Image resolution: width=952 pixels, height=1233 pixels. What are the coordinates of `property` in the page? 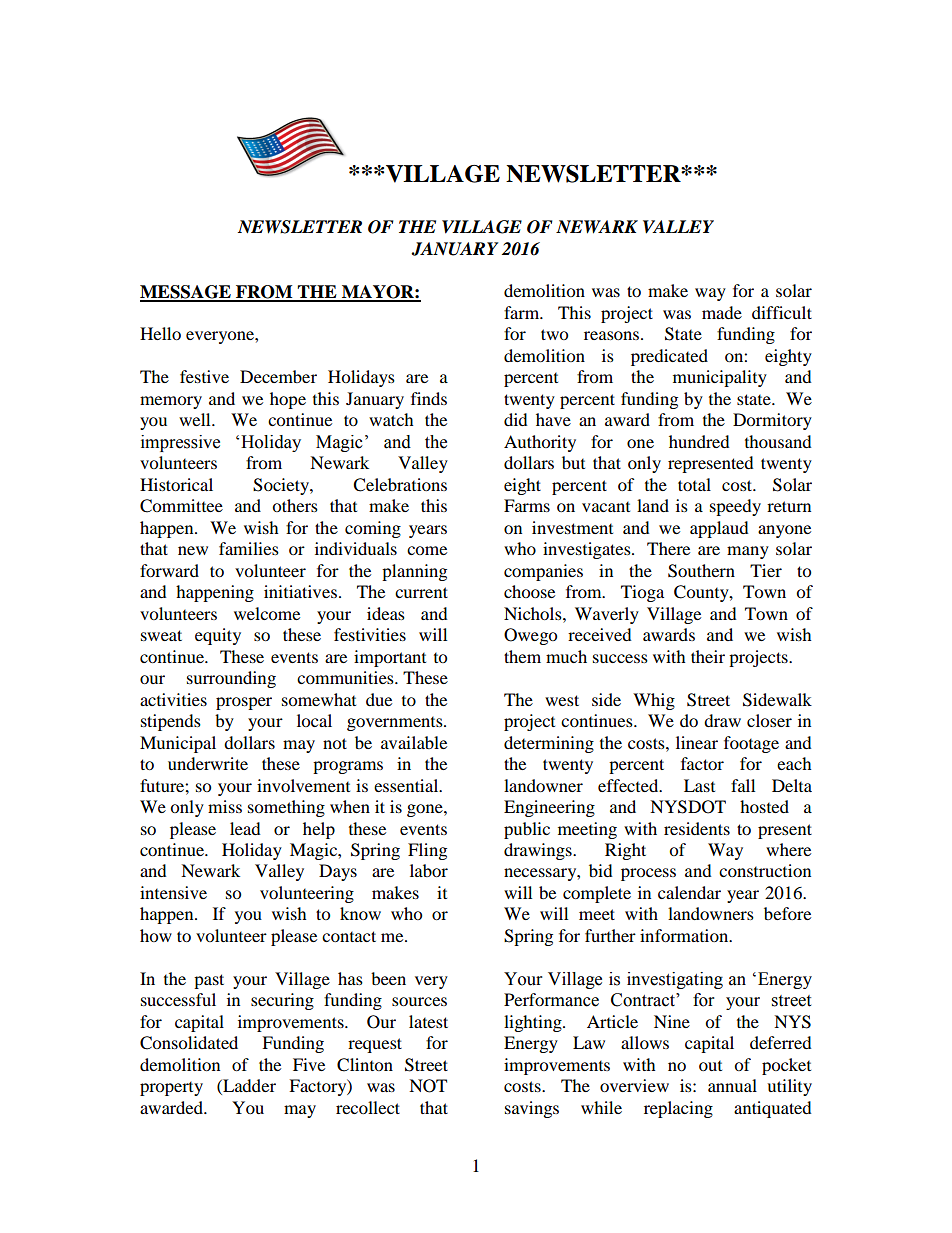 It's located at (171, 1089).
